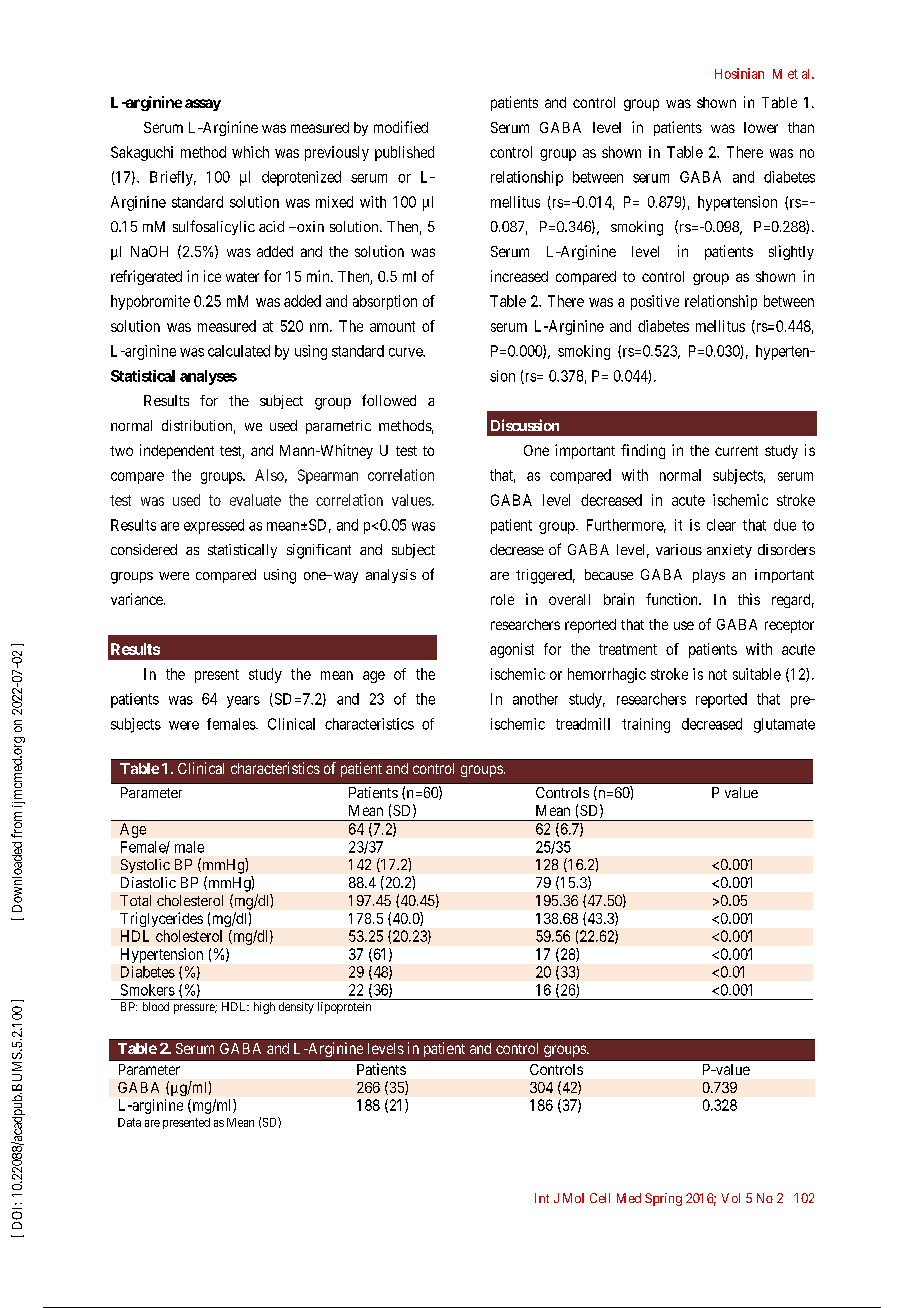  What do you see at coordinates (161, 919) in the document?
I see `Triglycerides` at bounding box center [161, 919].
